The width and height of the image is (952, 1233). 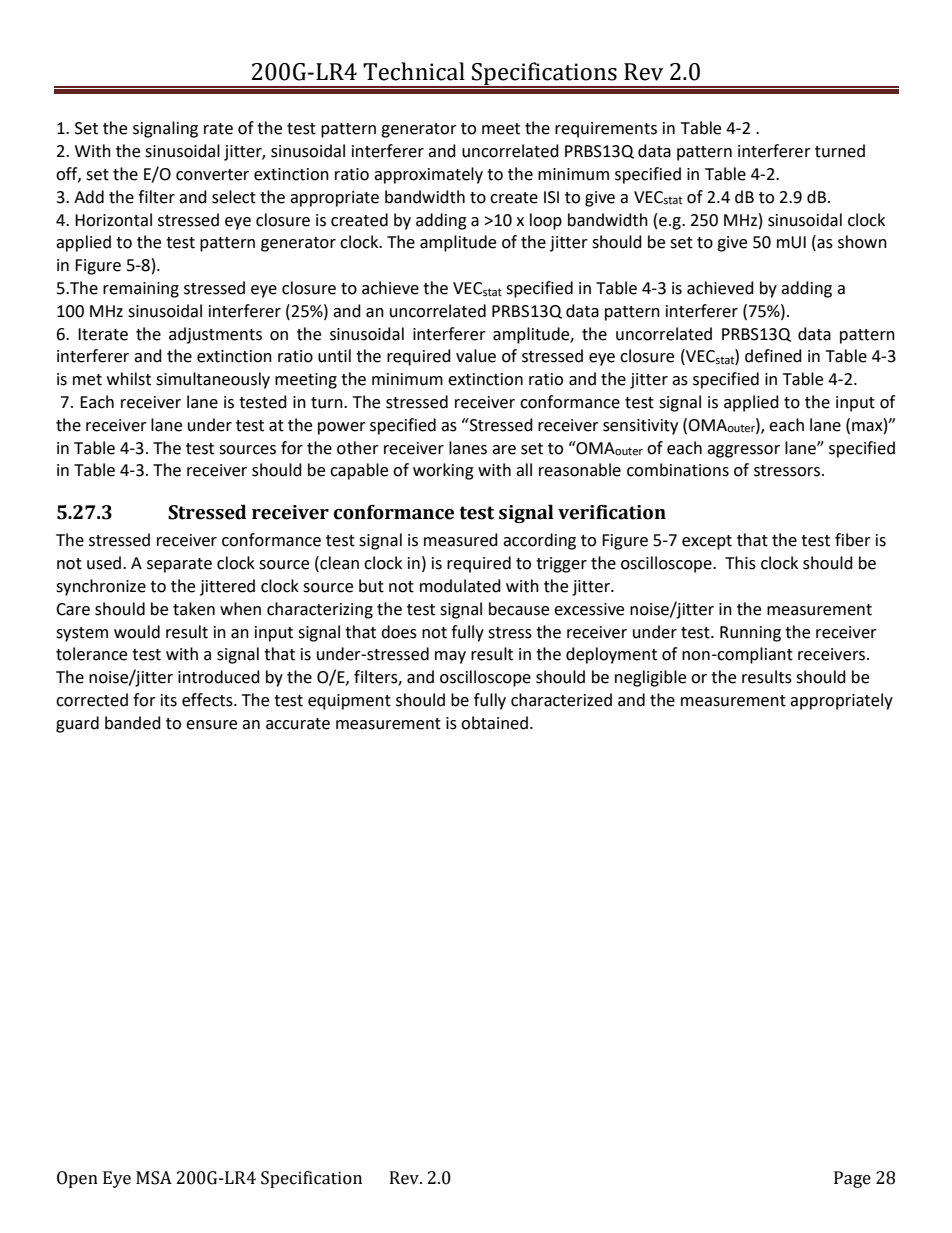 I want to click on ensure, so click(x=211, y=725).
